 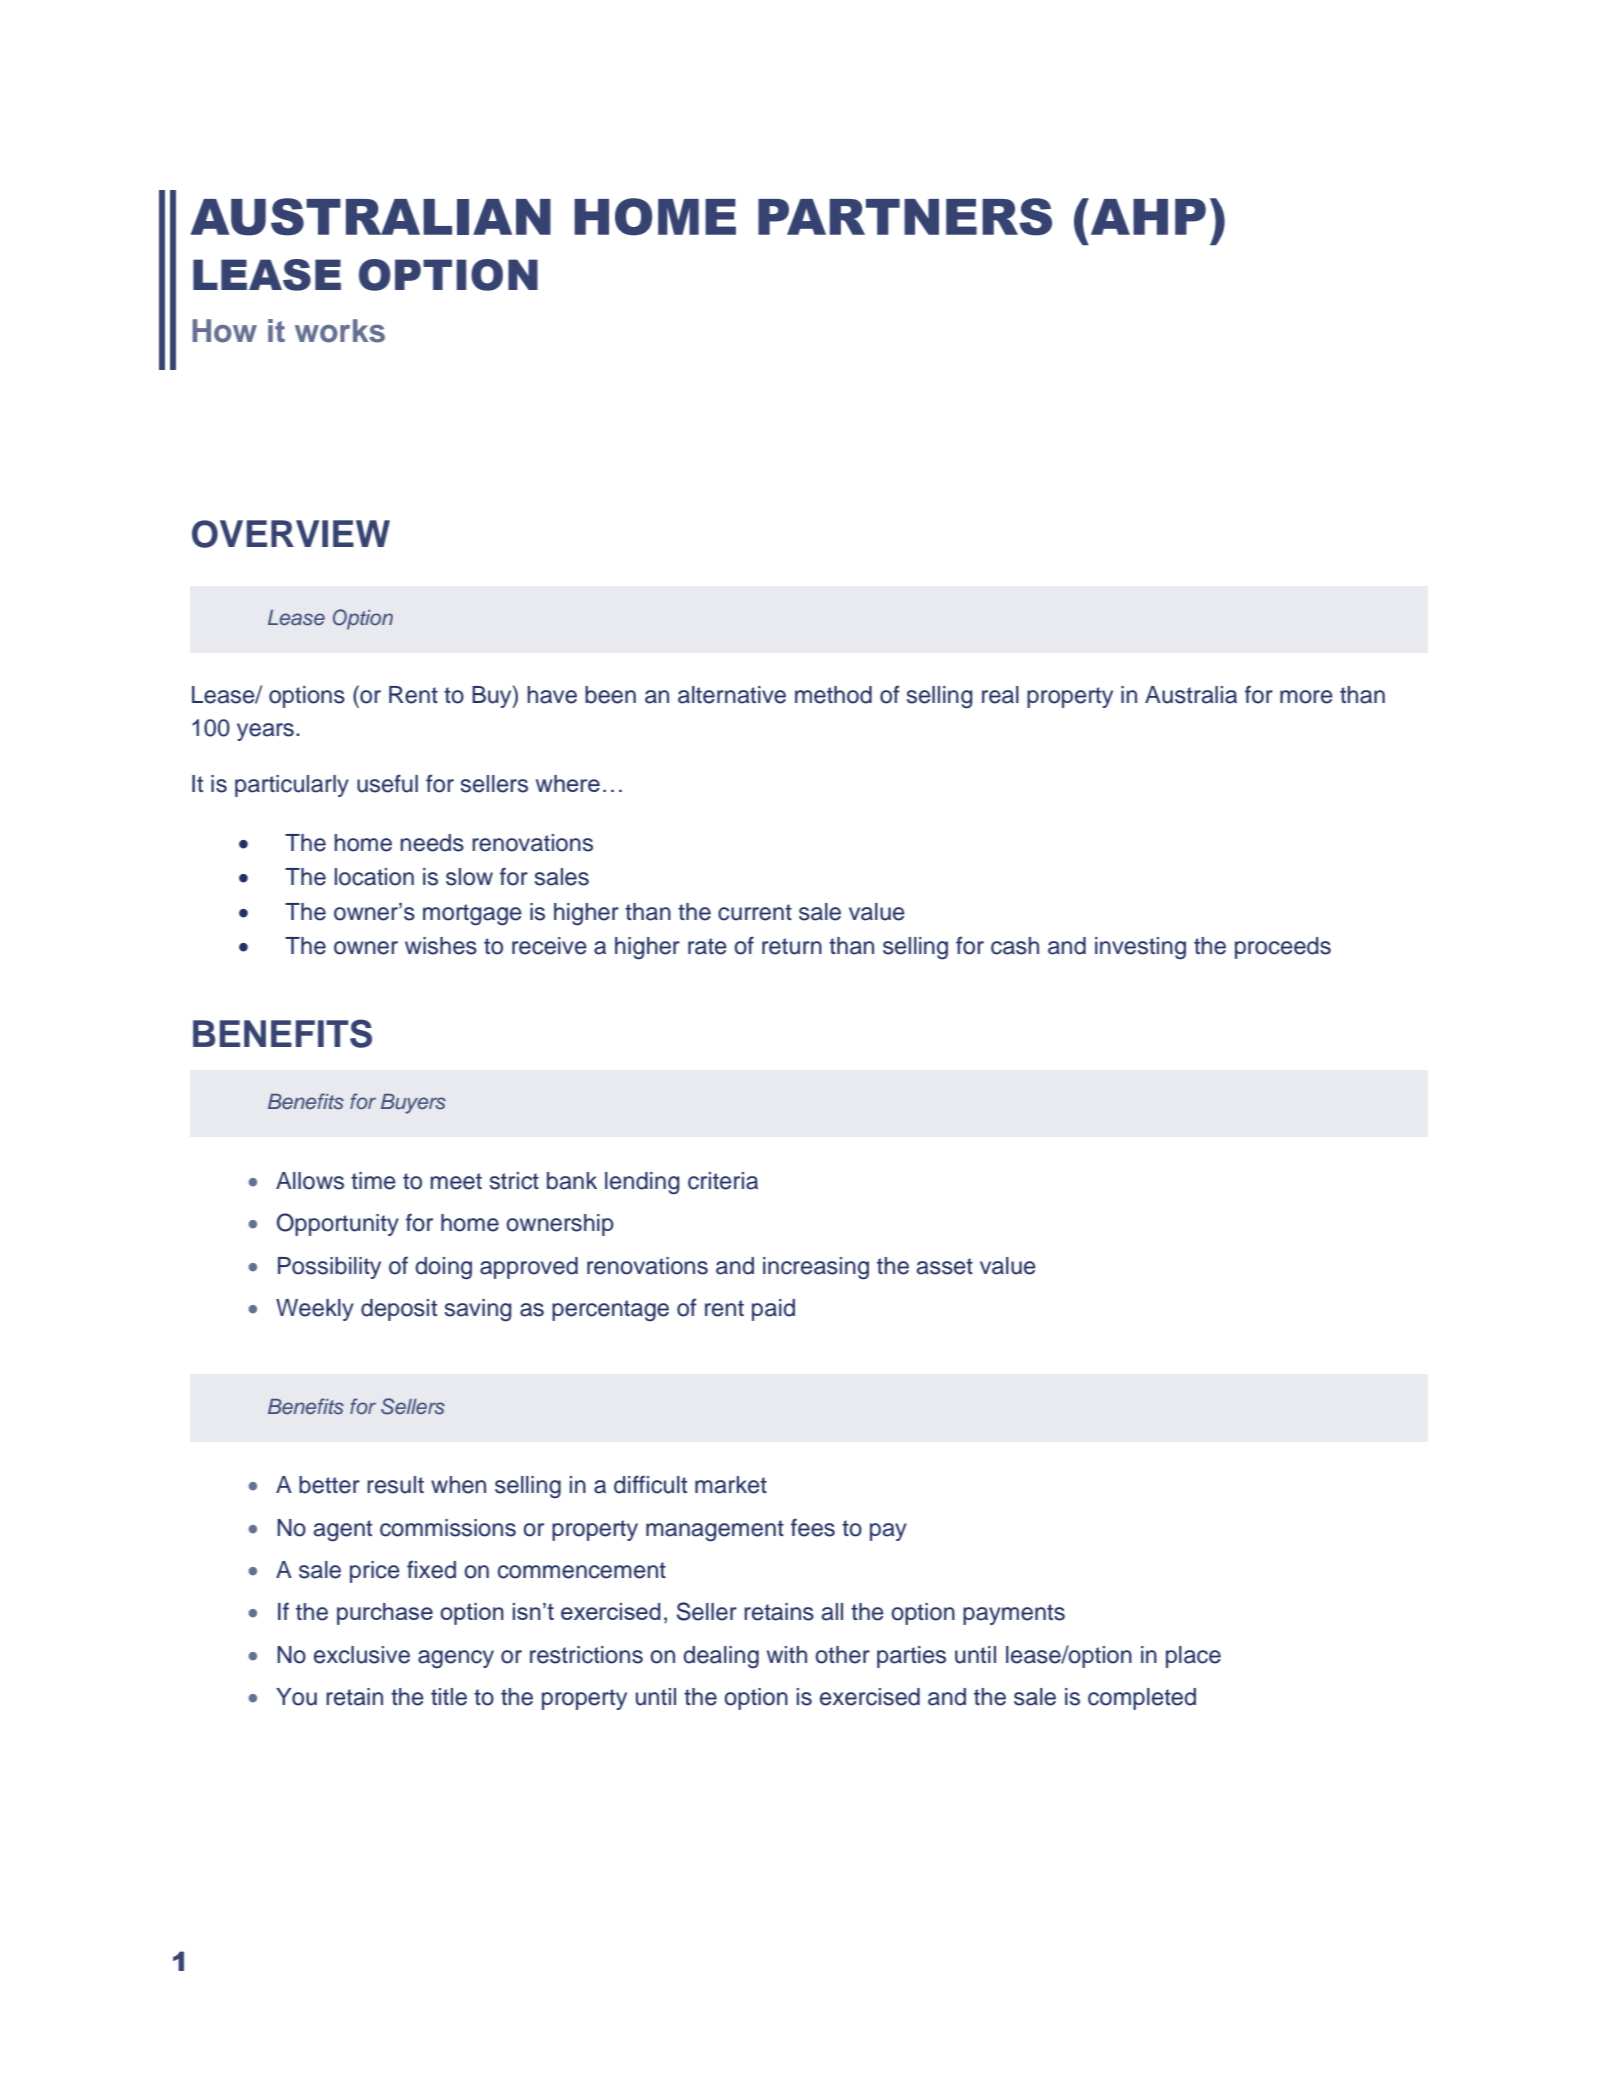 What do you see at coordinates (441, 946) in the screenshot?
I see `wishes` at bounding box center [441, 946].
